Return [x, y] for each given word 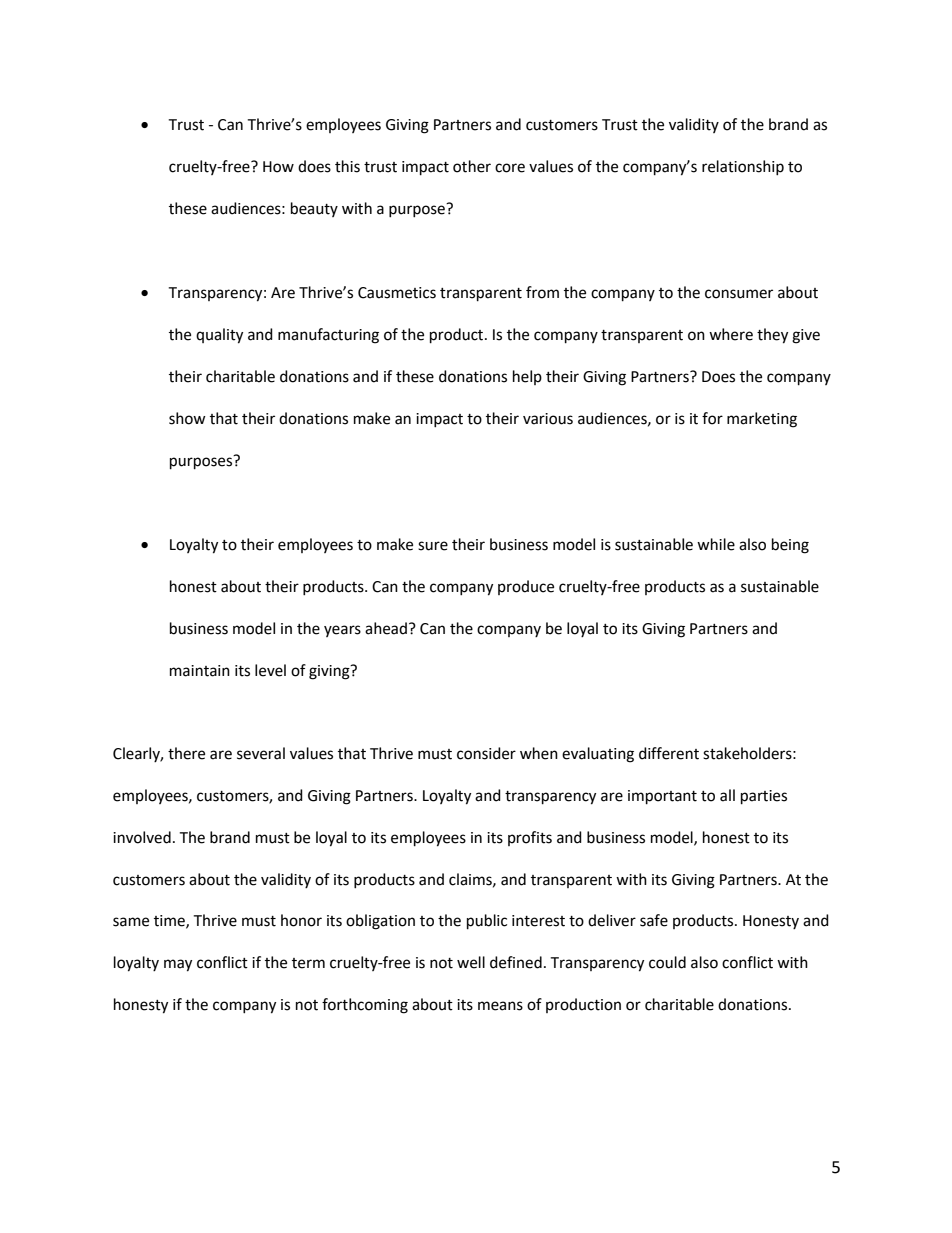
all [727, 795]
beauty [314, 209]
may [178, 965]
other [472, 166]
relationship [743, 167]
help [527, 377]
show [187, 418]
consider [486, 753]
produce [526, 587]
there [186, 753]
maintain [200, 671]
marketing [762, 420]
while [716, 544]
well [471, 962]
